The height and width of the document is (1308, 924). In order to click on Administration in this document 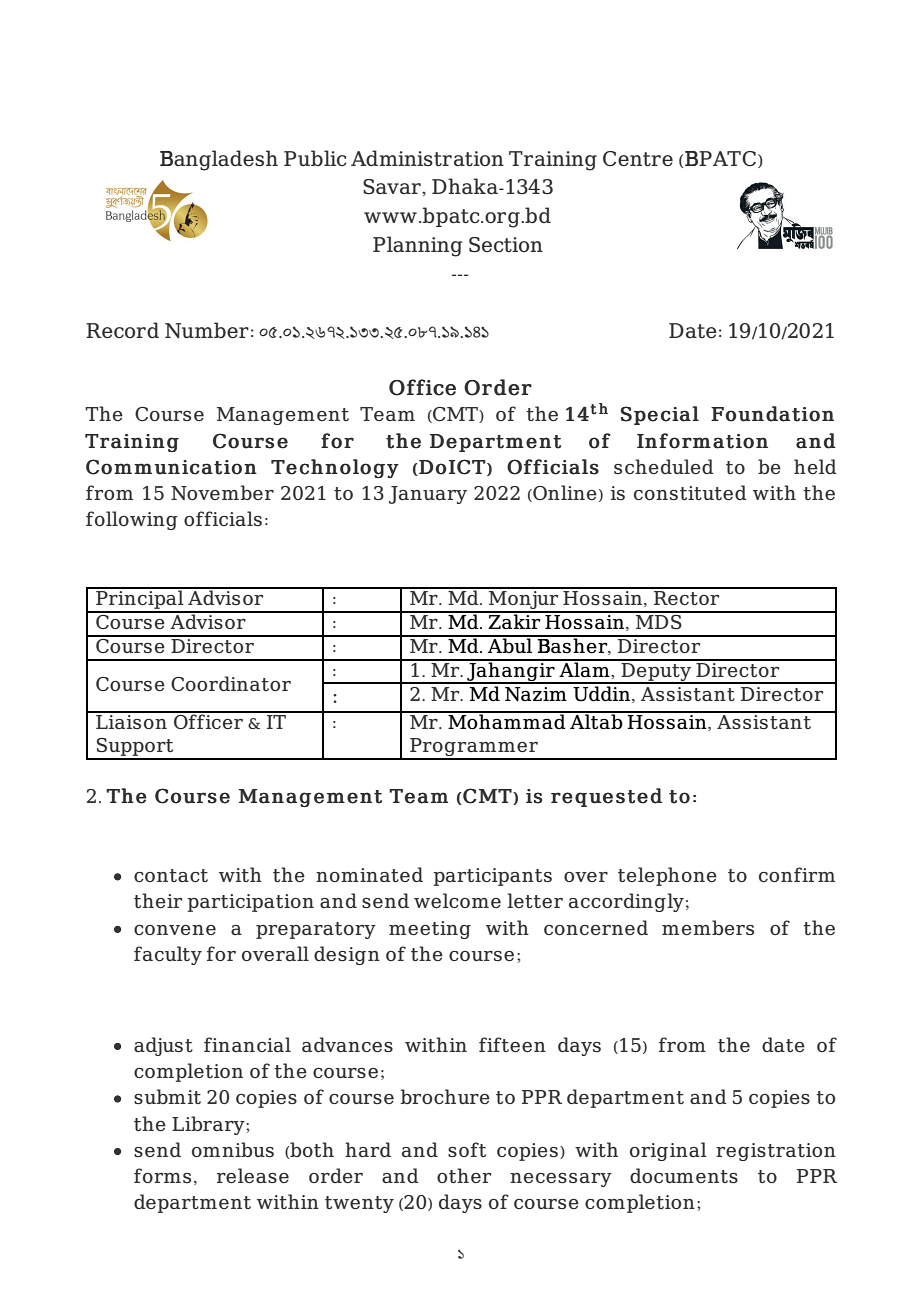, I will do `click(427, 158)`.
